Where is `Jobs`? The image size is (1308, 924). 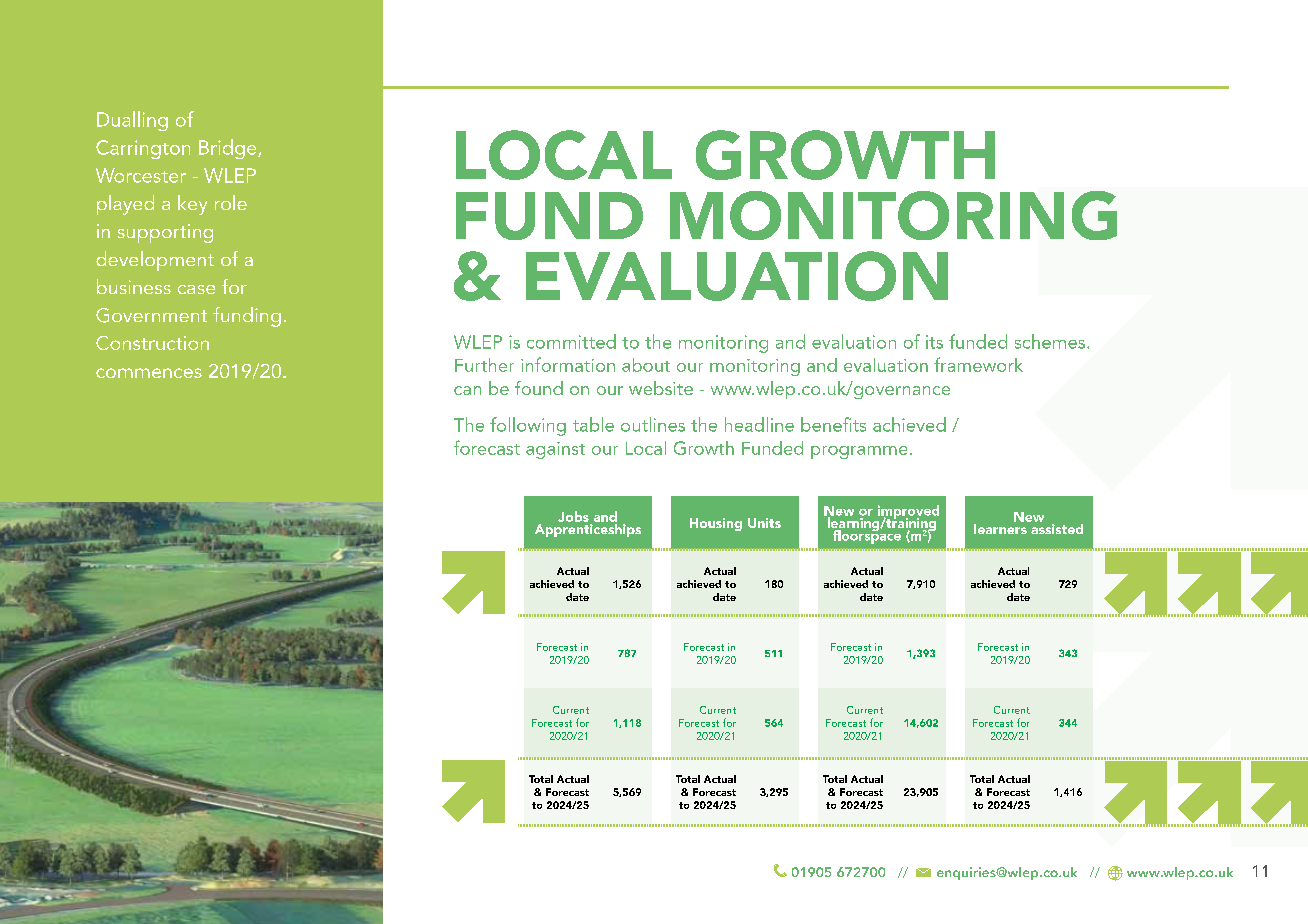
Jobs is located at coordinates (574, 518).
